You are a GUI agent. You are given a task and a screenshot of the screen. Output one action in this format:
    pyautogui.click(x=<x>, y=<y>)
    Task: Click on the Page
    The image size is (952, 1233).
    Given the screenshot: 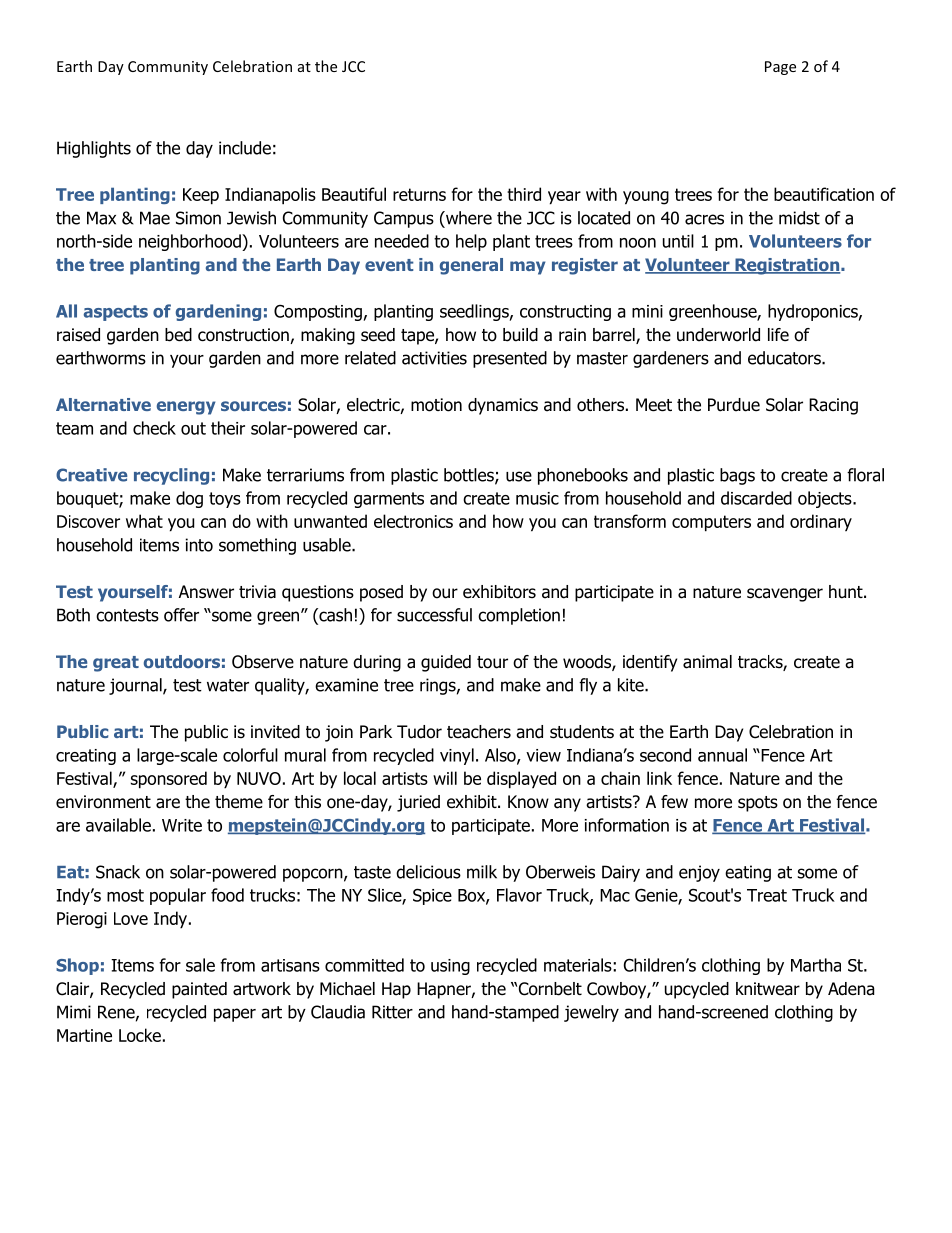 What is the action you would take?
    pyautogui.click(x=780, y=68)
